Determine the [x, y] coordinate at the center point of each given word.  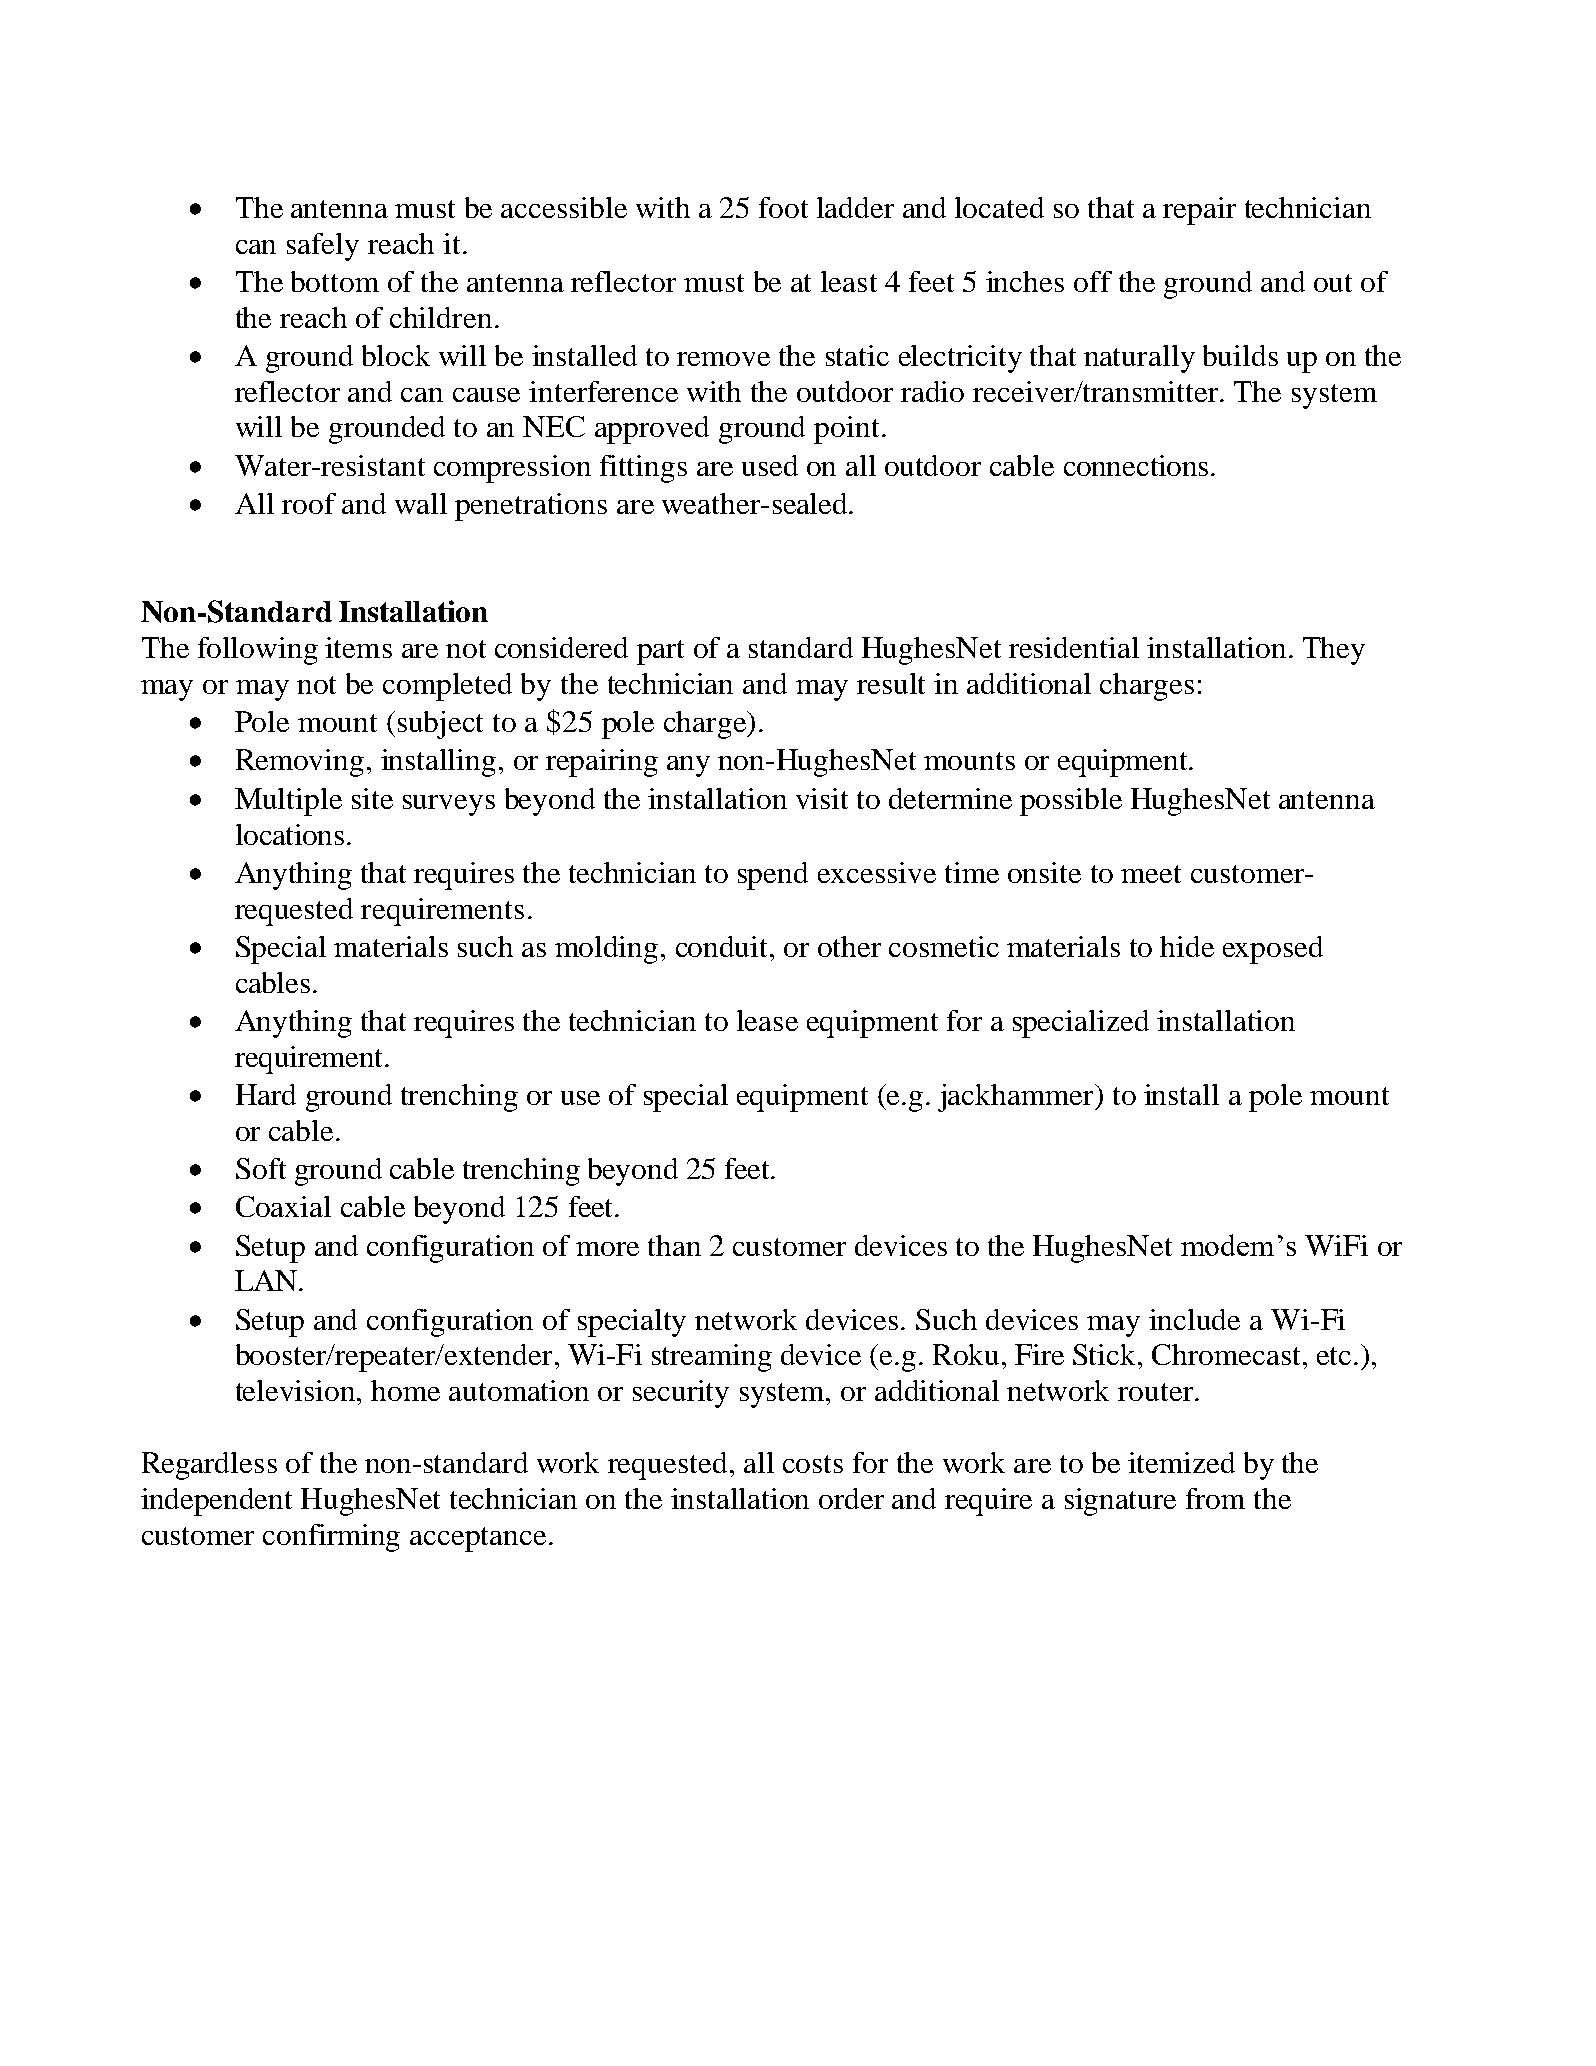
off [1093, 281]
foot [783, 207]
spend [773, 876]
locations [290, 834]
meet [1151, 874]
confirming [331, 1538]
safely [323, 247]
